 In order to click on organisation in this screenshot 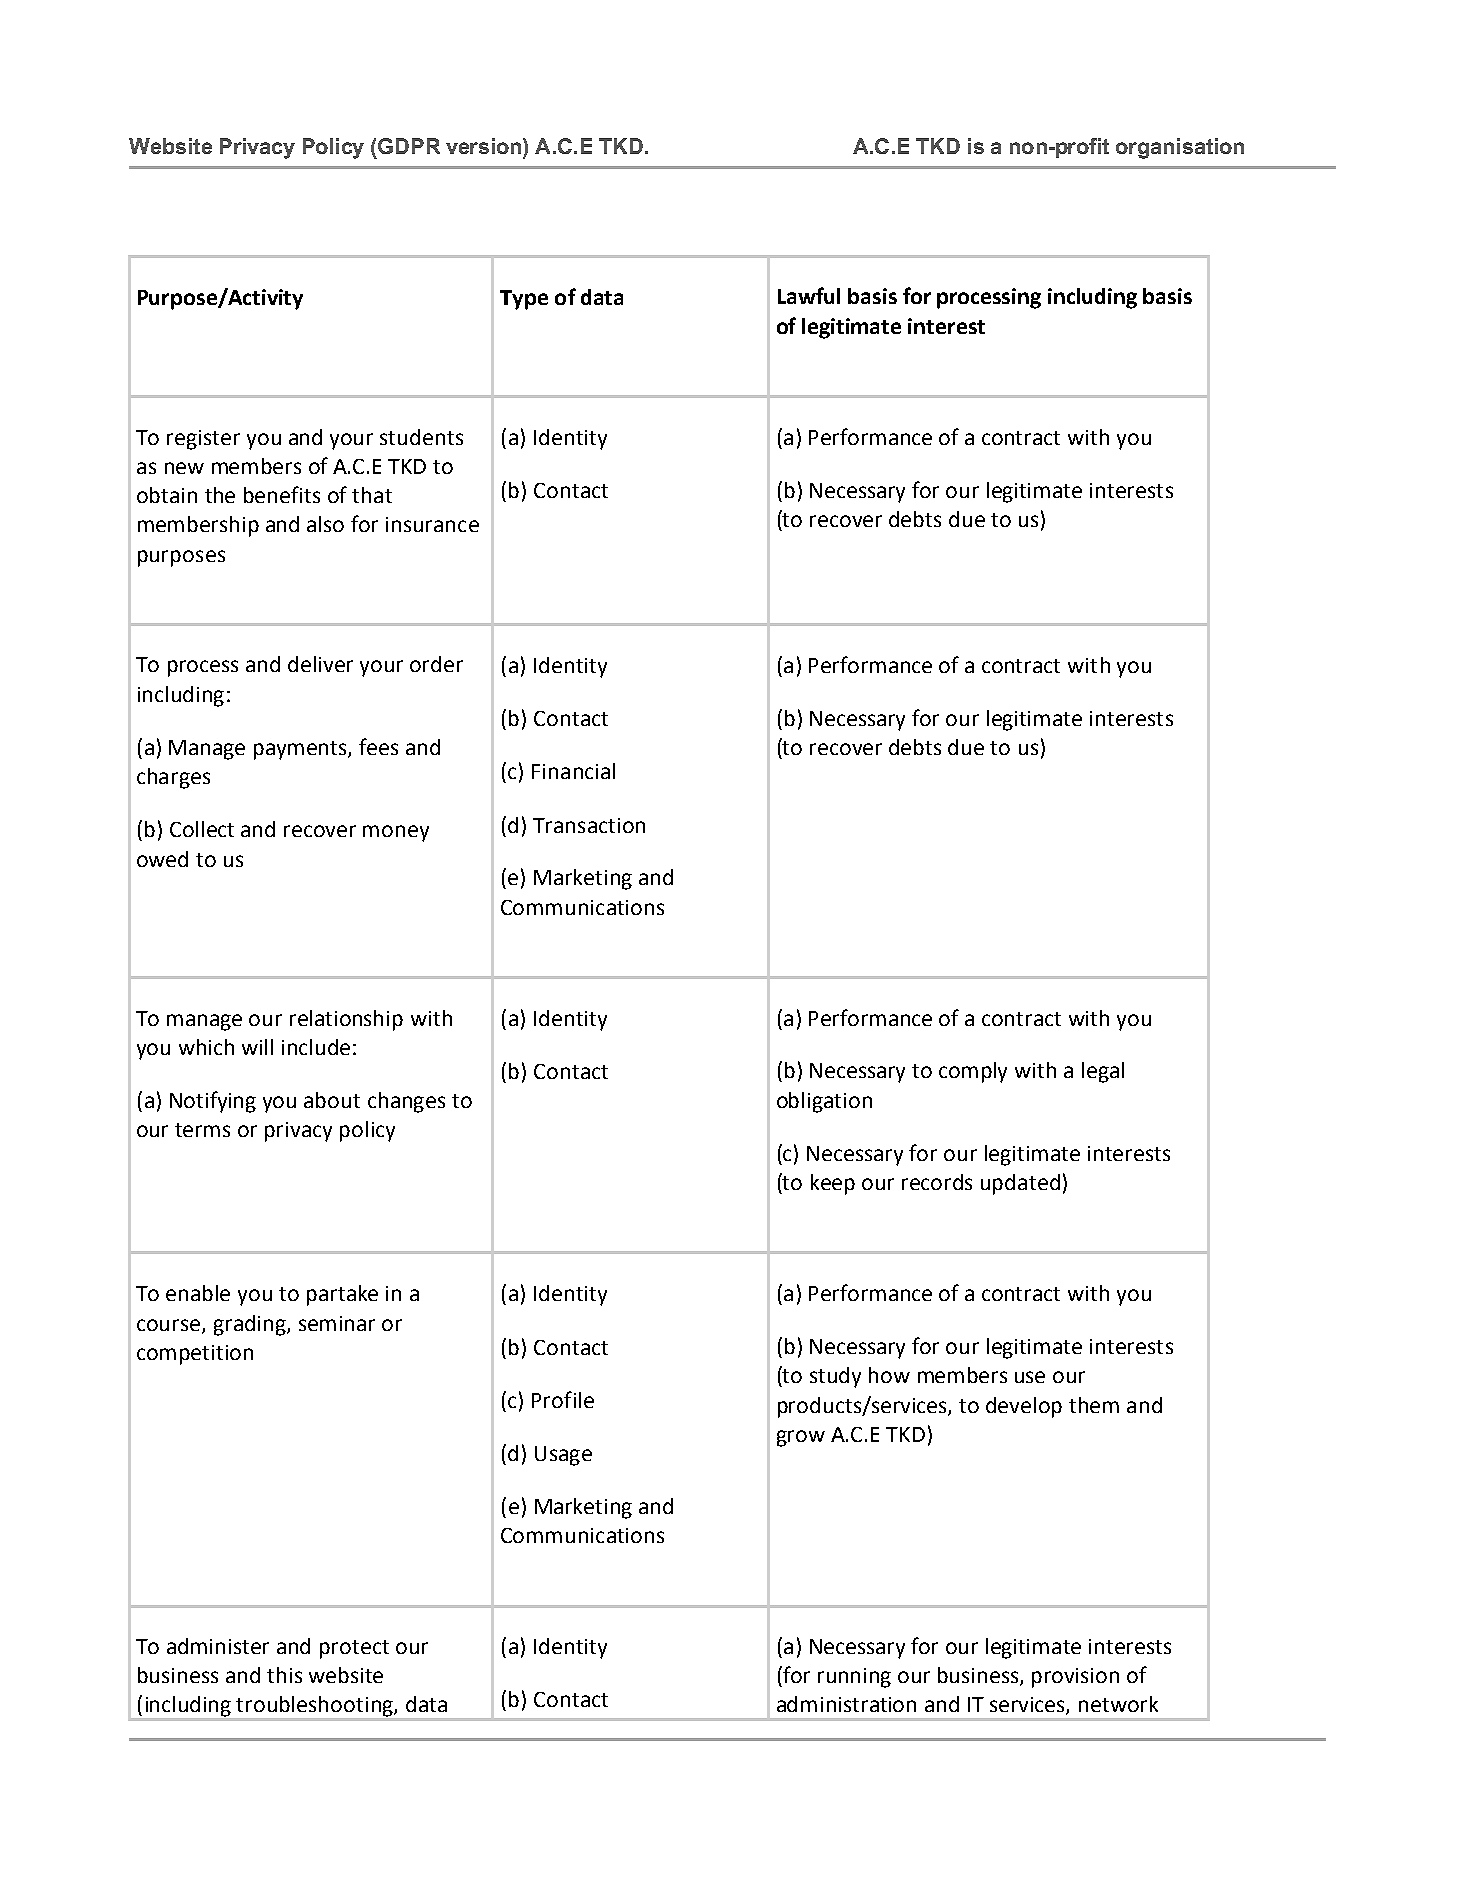, I will do `click(1180, 148)`.
